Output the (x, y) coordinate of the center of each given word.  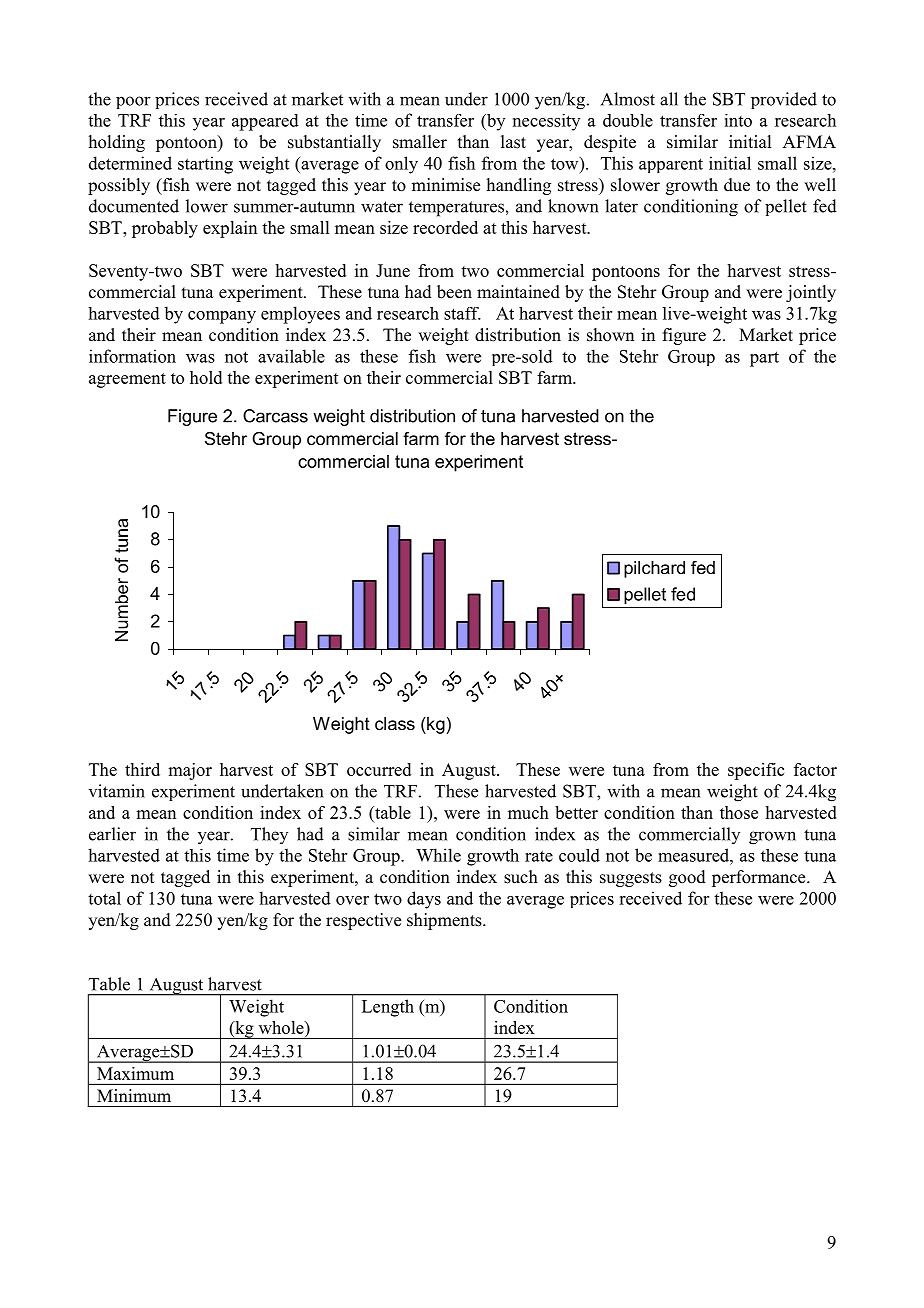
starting (205, 165)
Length (388, 1008)
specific (756, 771)
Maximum (135, 1073)
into (738, 120)
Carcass (275, 416)
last (513, 142)
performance (760, 878)
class (395, 724)
